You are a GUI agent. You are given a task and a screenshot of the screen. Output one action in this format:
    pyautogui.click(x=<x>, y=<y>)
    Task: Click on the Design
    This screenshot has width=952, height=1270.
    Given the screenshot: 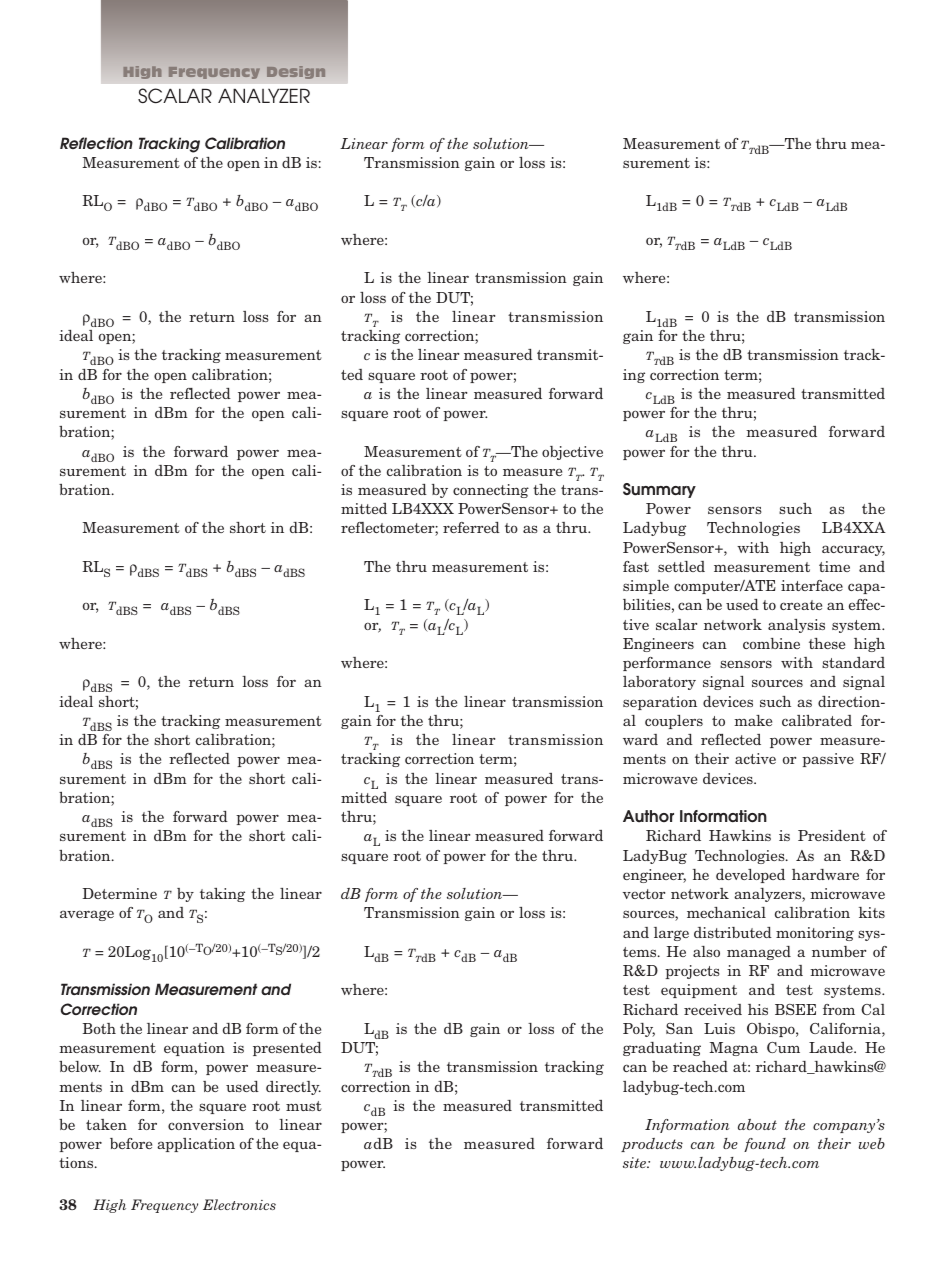 What is the action you would take?
    pyautogui.click(x=296, y=72)
